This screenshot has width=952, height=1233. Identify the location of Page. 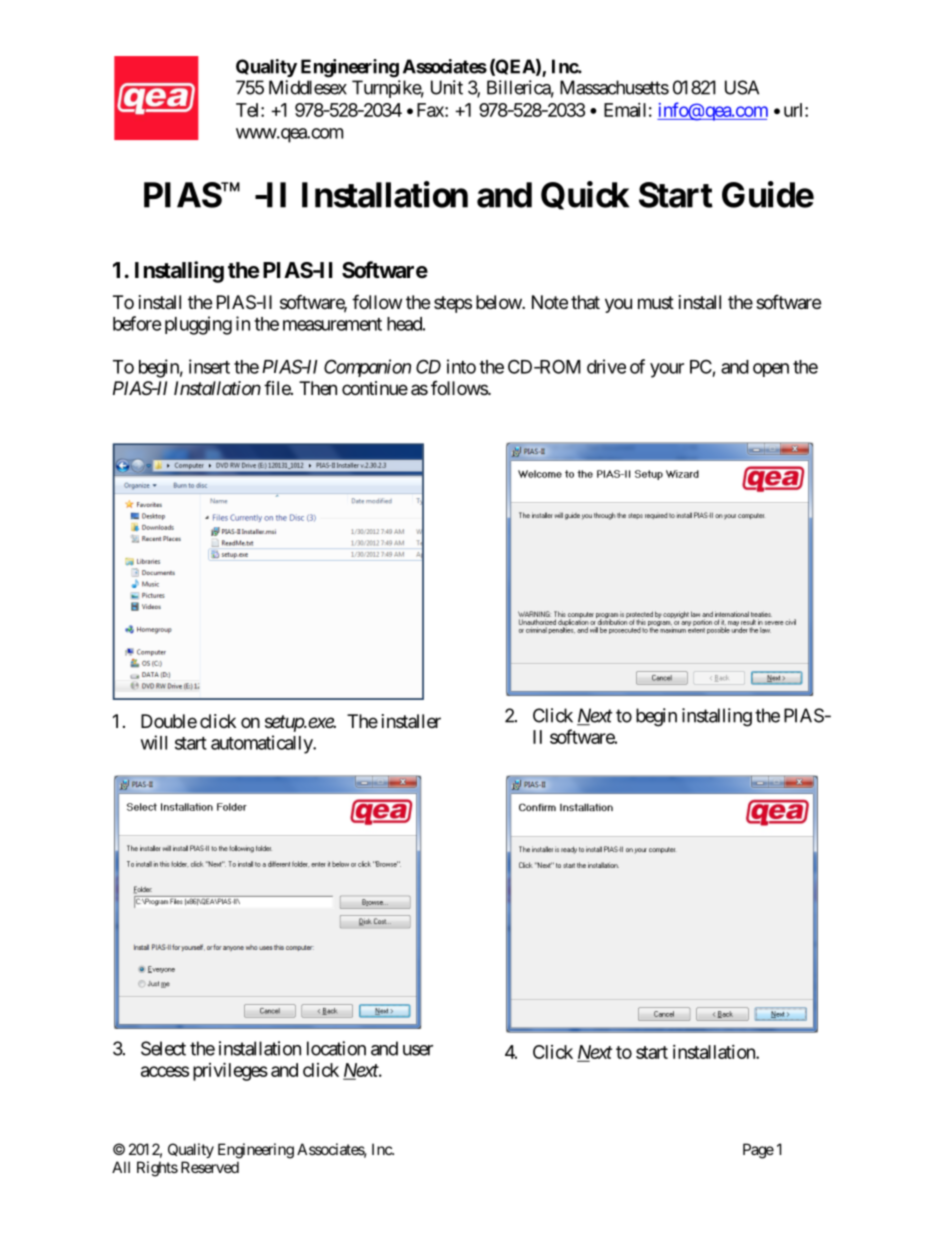
(758, 1151).
